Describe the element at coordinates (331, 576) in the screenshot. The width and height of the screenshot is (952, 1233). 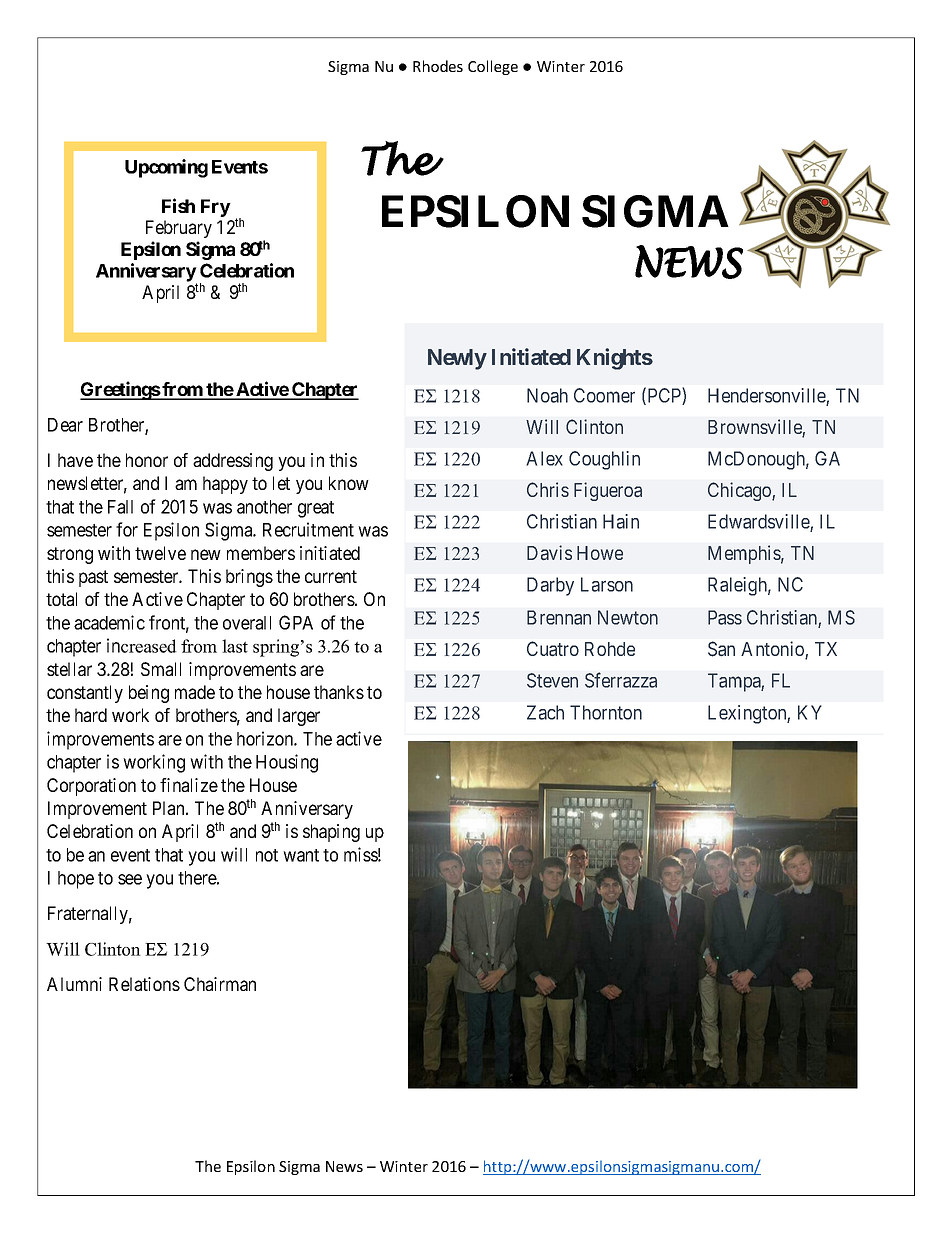
I see `current` at that location.
